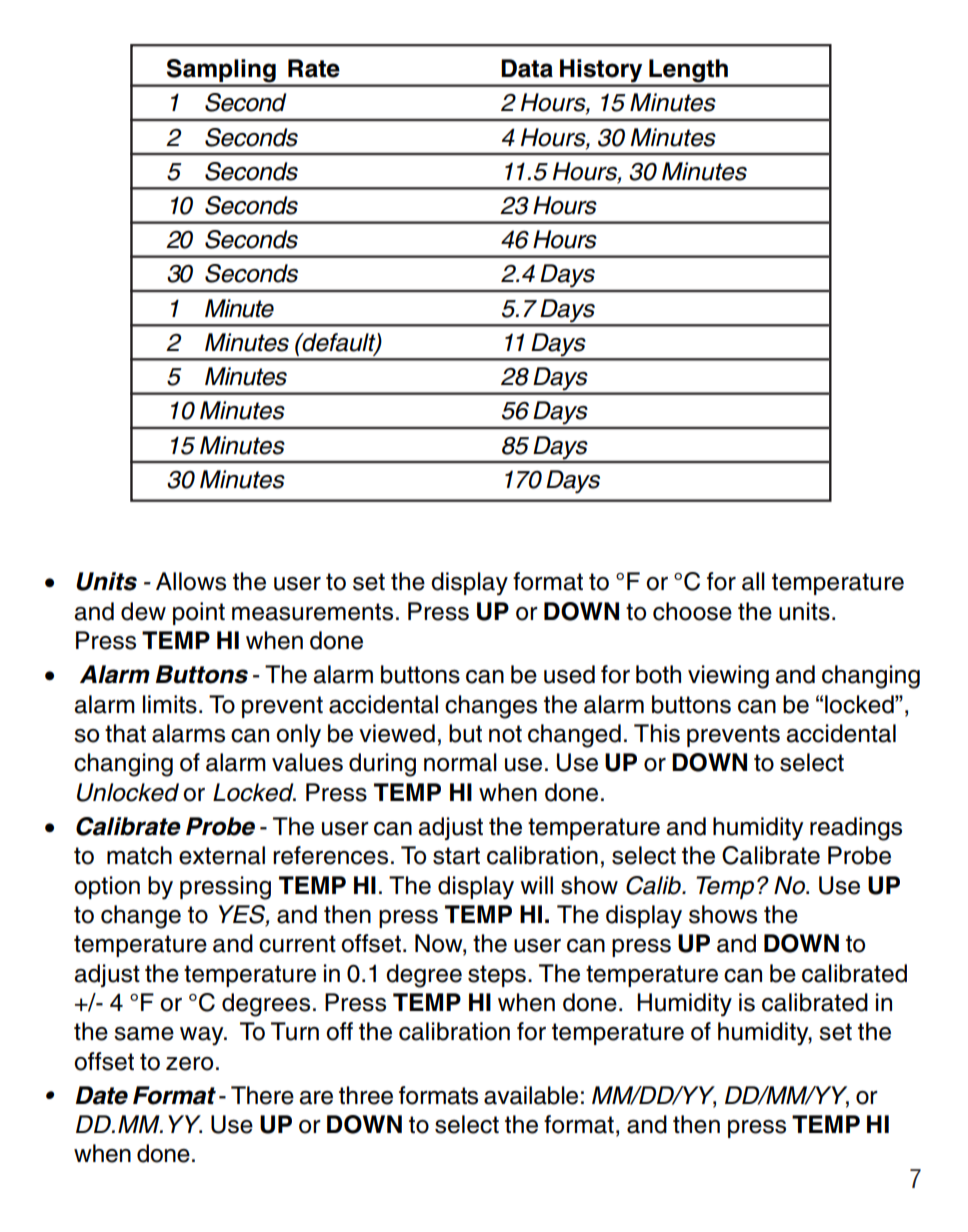 The width and height of the screenshot is (968, 1232). Describe the element at coordinates (189, 1064) in the screenshot. I see `zero` at that location.
